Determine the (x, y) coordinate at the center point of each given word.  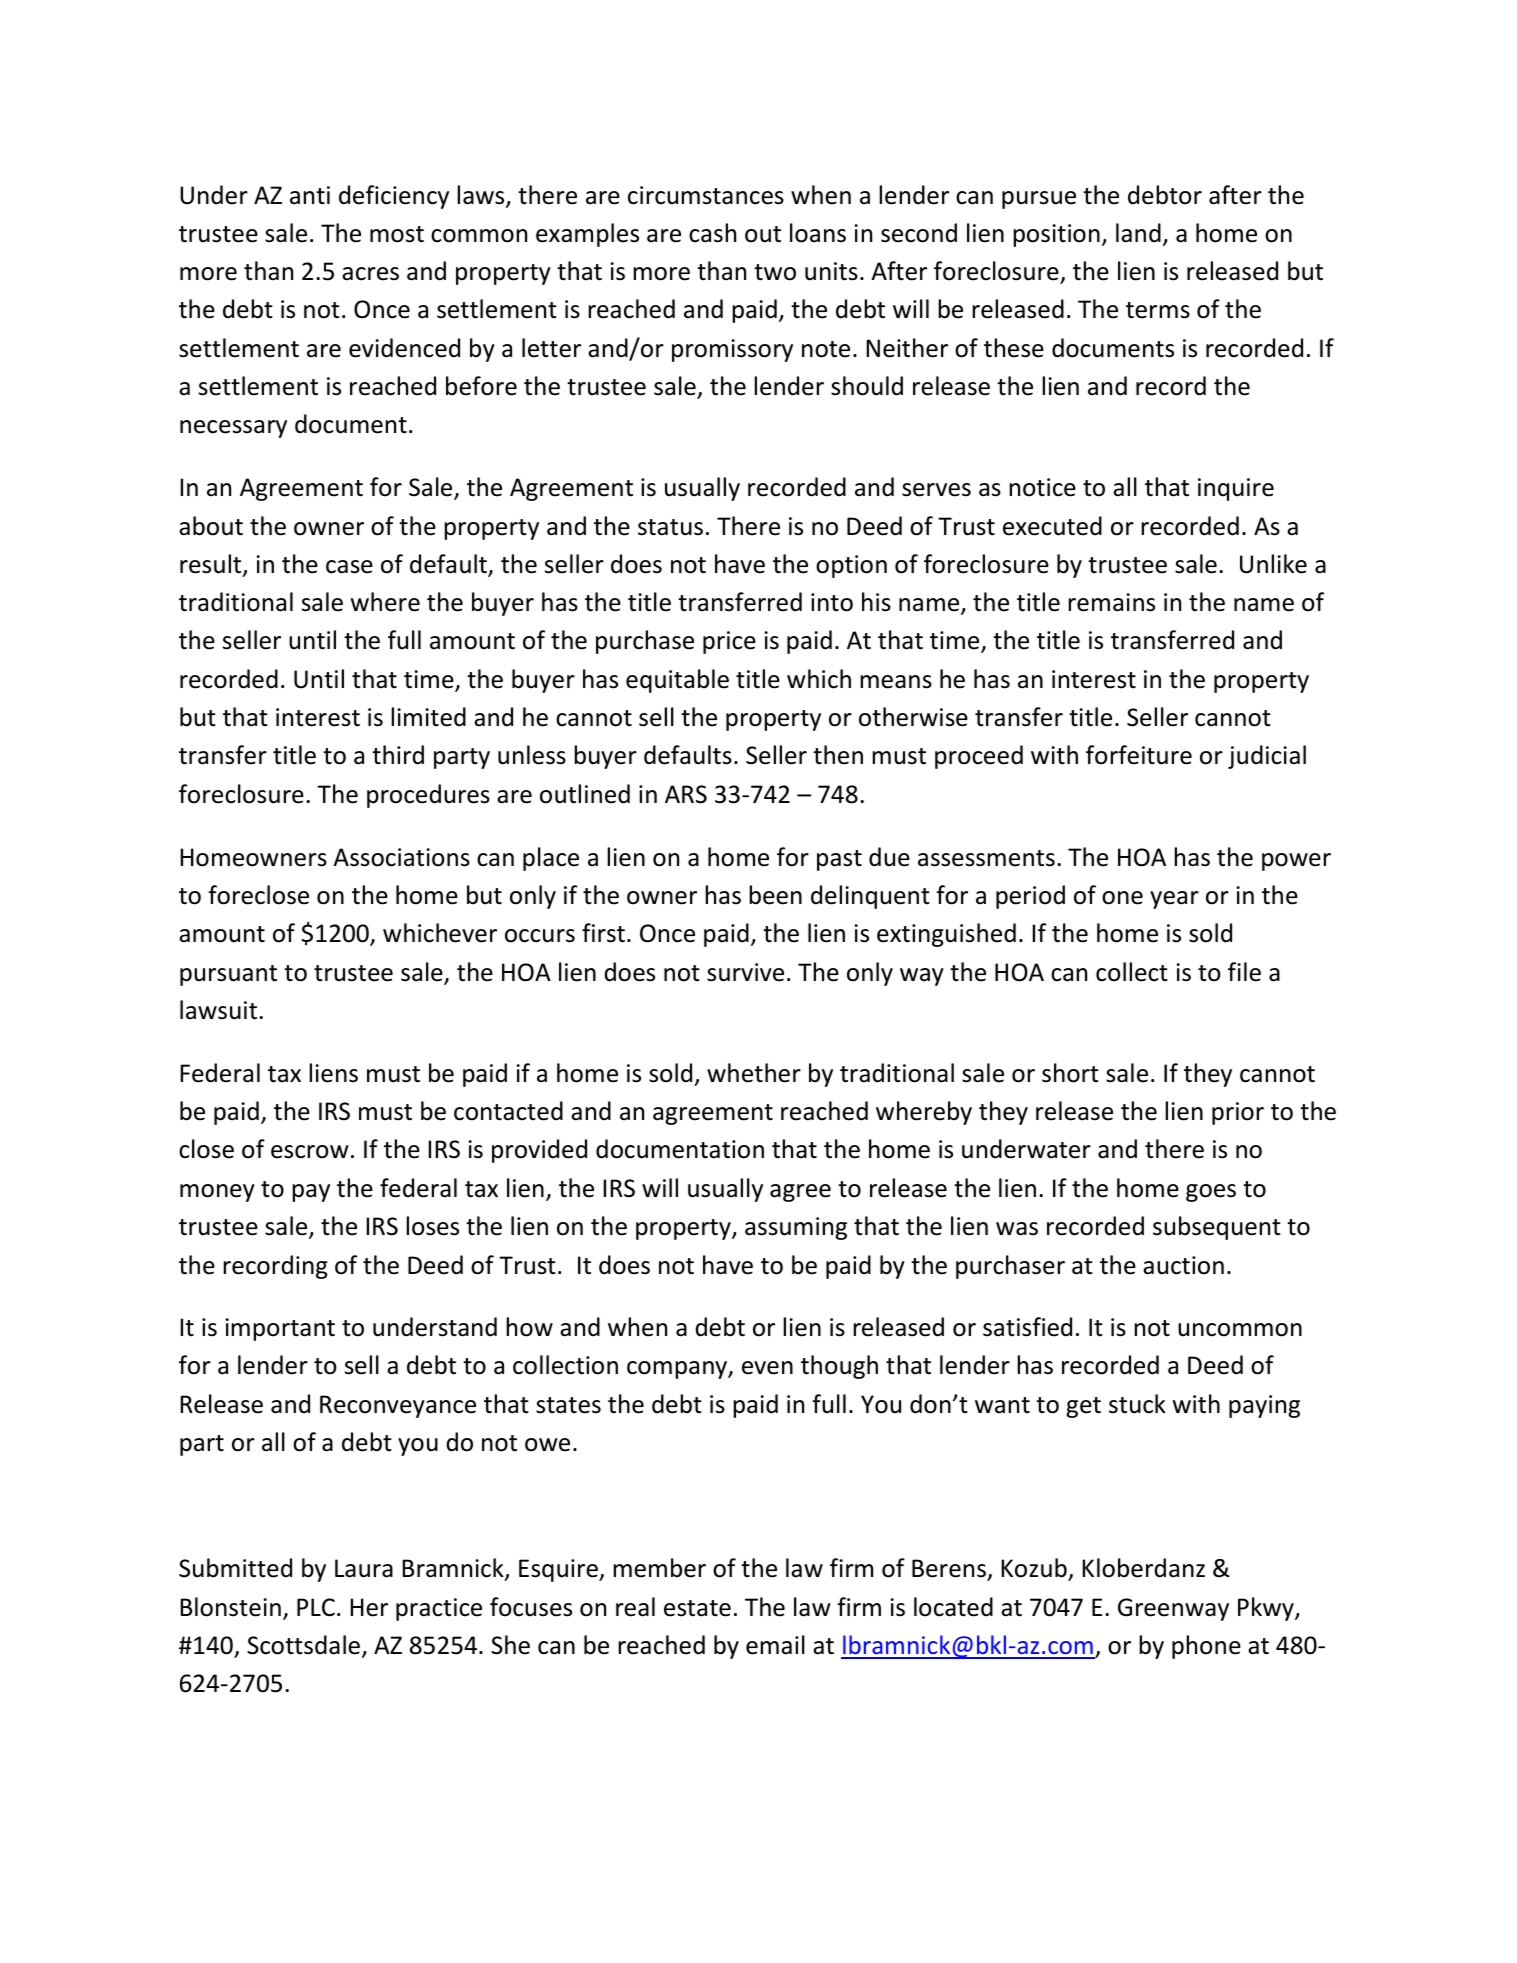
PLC (316, 1607)
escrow (310, 1152)
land (1138, 233)
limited (428, 717)
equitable (677, 681)
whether (754, 1073)
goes (1211, 1193)
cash (712, 233)
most (397, 234)
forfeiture (1139, 755)
